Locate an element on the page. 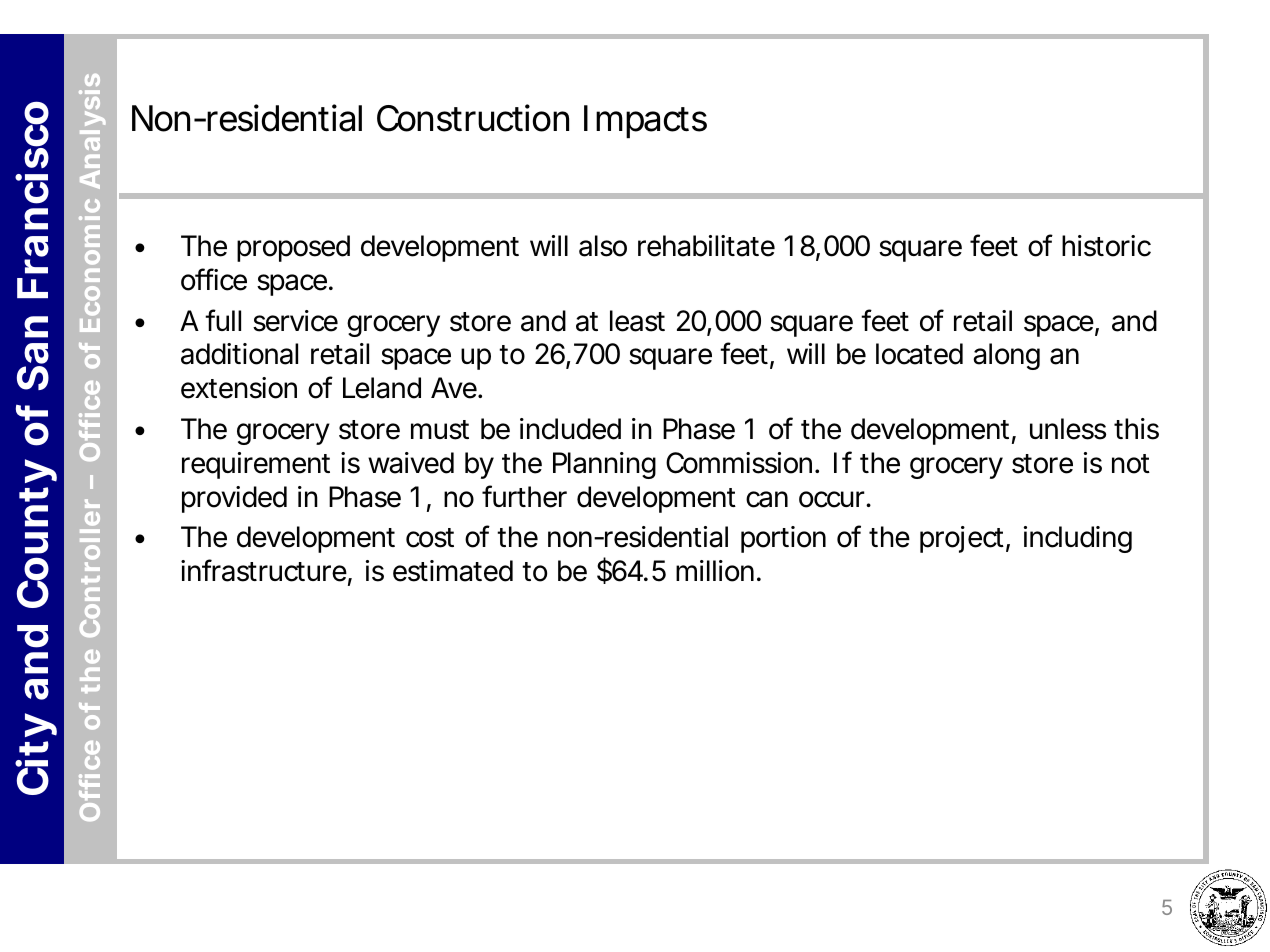 The width and height of the page is (1270, 952). proposed is located at coordinates (293, 248).
